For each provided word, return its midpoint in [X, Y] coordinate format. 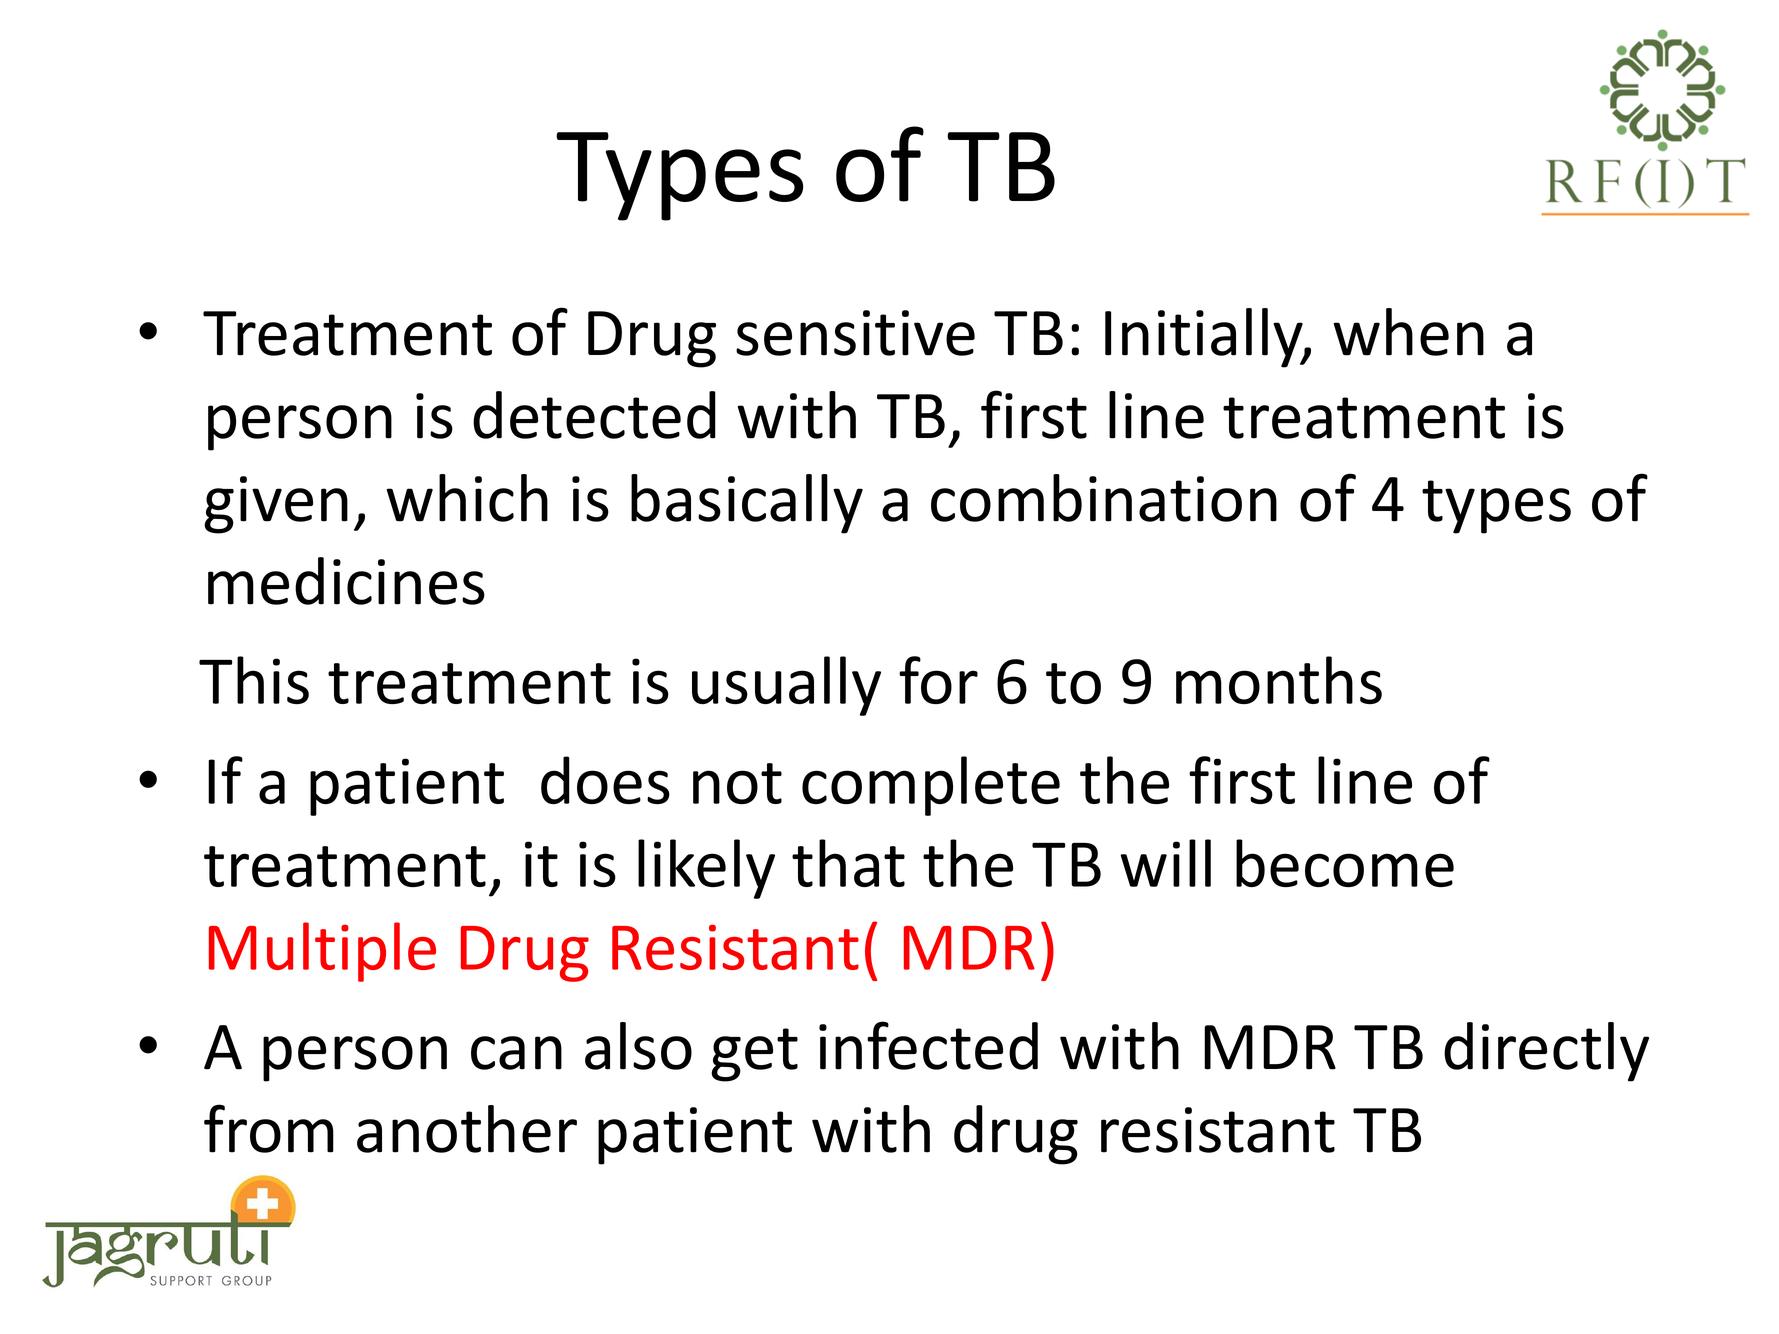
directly [1546, 1052]
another [467, 1129]
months [1279, 680]
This [254, 680]
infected [928, 1045]
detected [594, 415]
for [938, 680]
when [1409, 332]
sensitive [855, 333]
